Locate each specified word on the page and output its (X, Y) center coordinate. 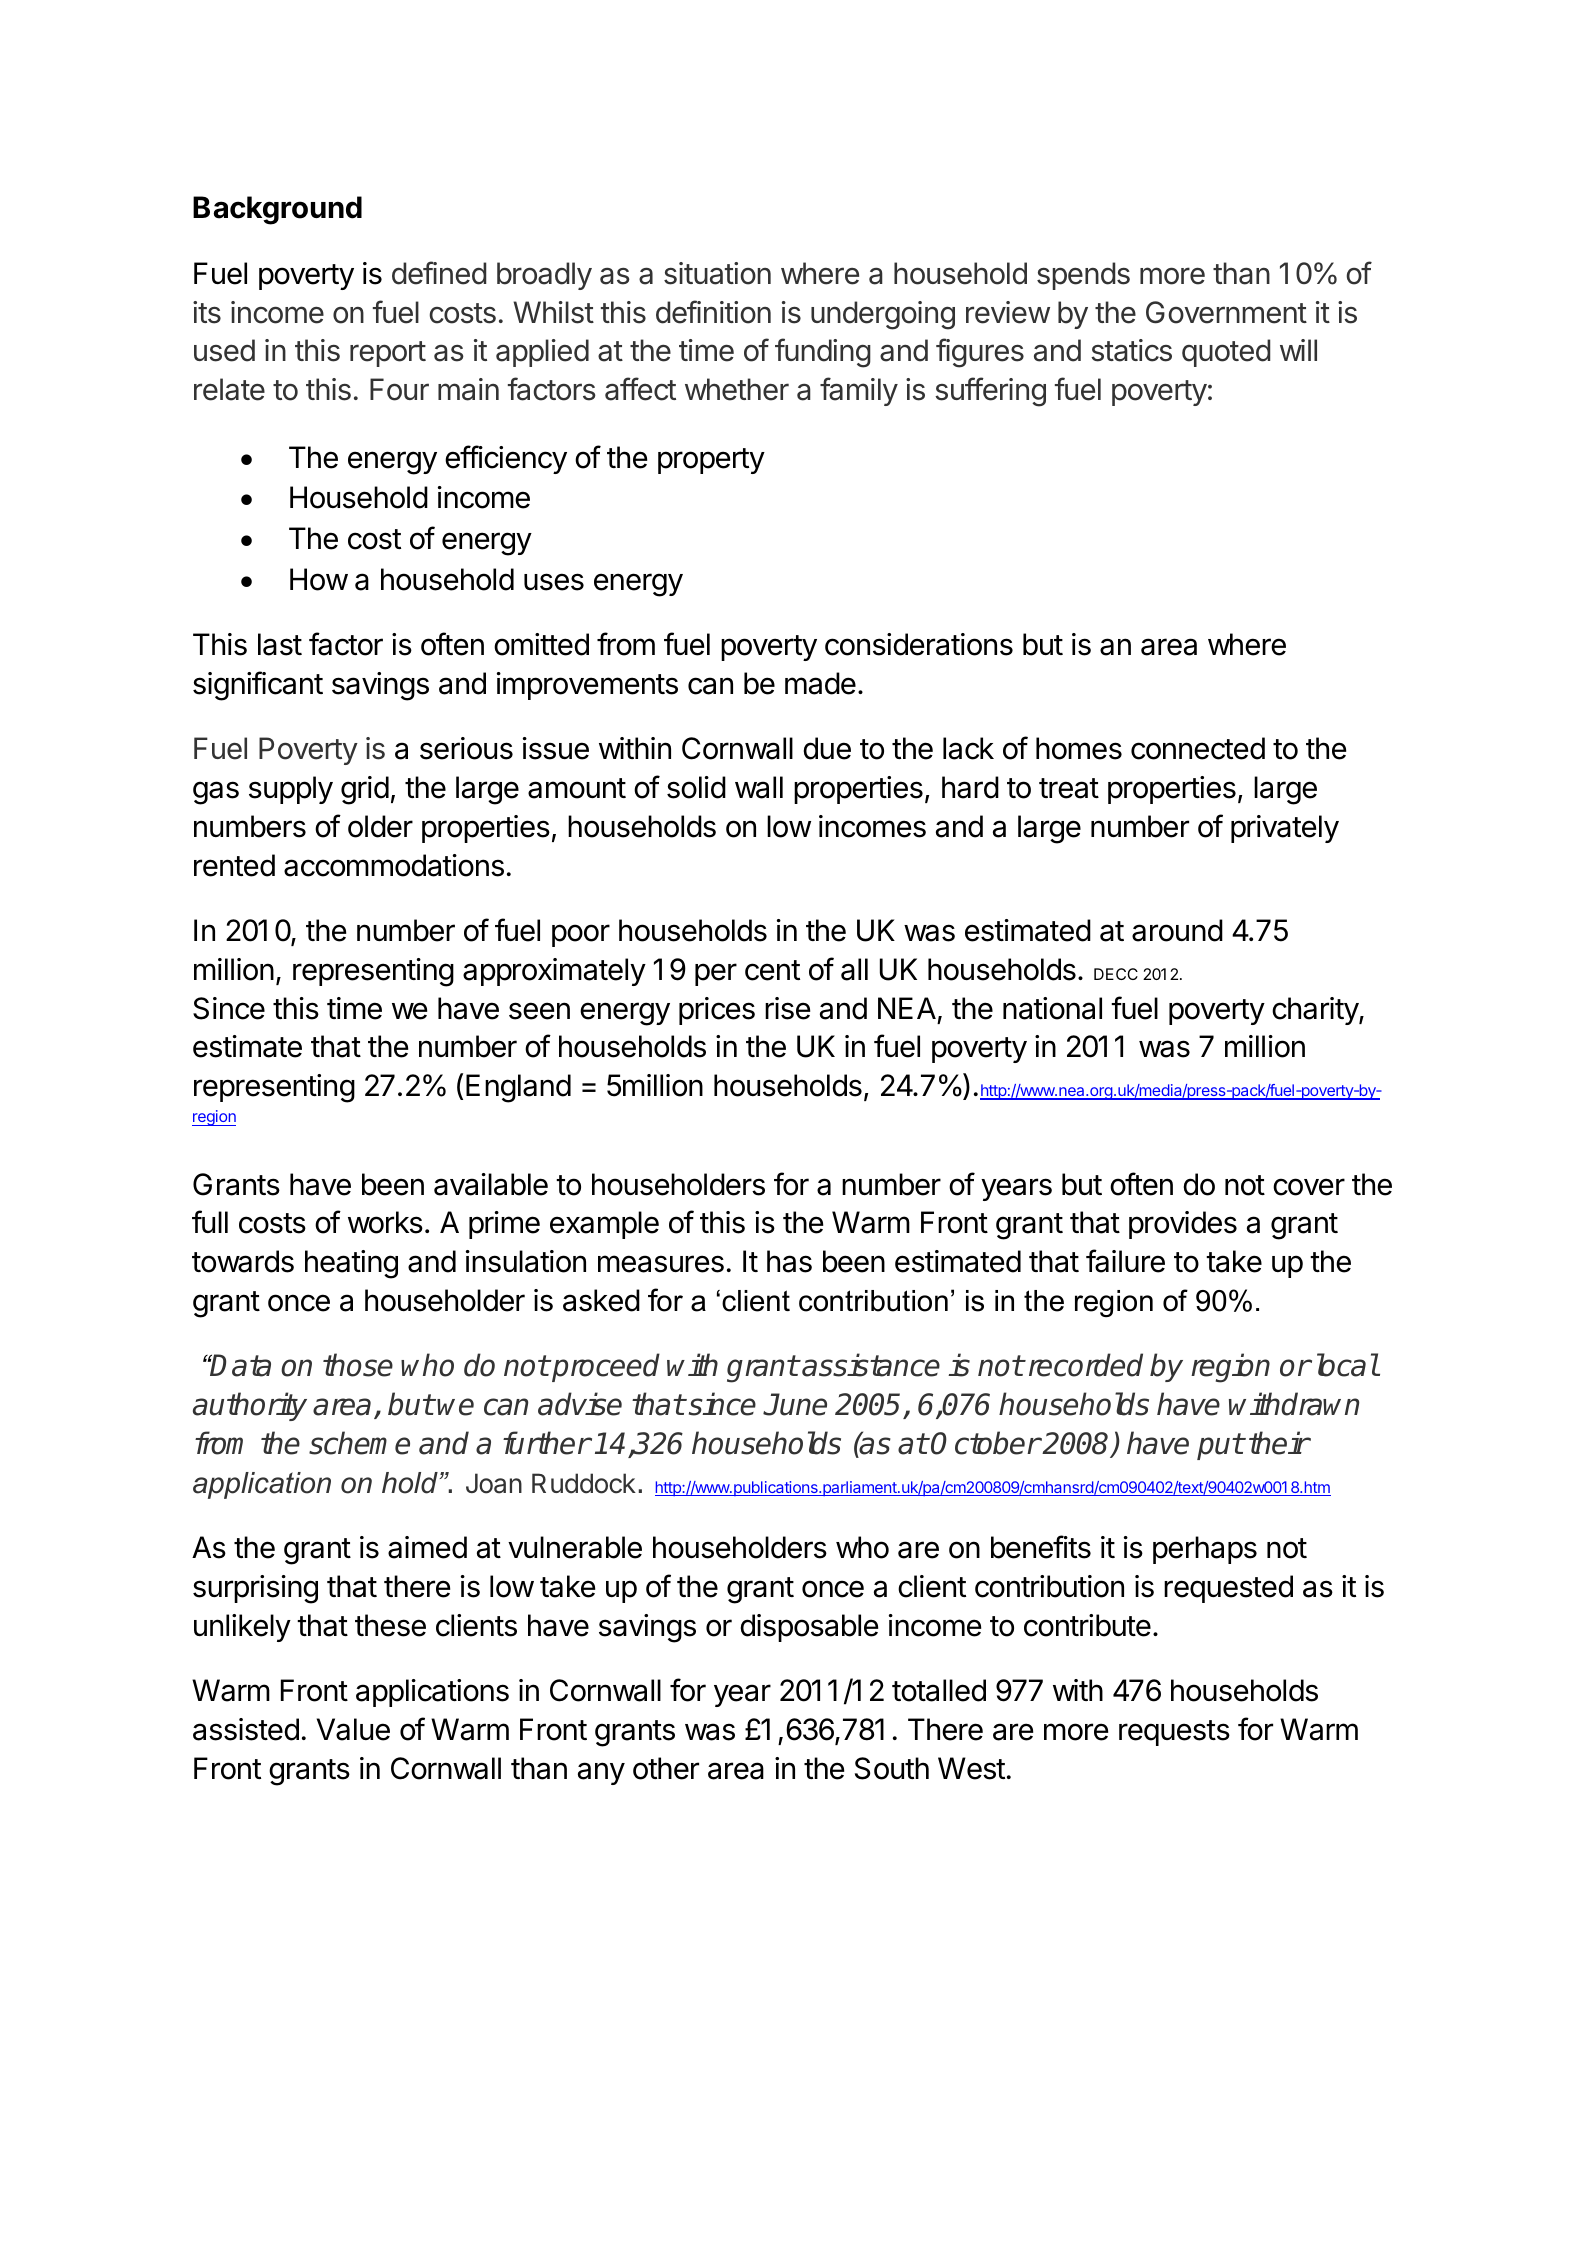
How (319, 579)
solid (696, 787)
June (795, 1404)
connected (1198, 748)
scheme (359, 1443)
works (385, 1222)
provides (1183, 1225)
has (789, 1261)
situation (717, 273)
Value (353, 1729)
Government (1226, 312)
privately (1285, 829)
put (1220, 1446)
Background (277, 210)
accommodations (394, 865)
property (711, 461)
